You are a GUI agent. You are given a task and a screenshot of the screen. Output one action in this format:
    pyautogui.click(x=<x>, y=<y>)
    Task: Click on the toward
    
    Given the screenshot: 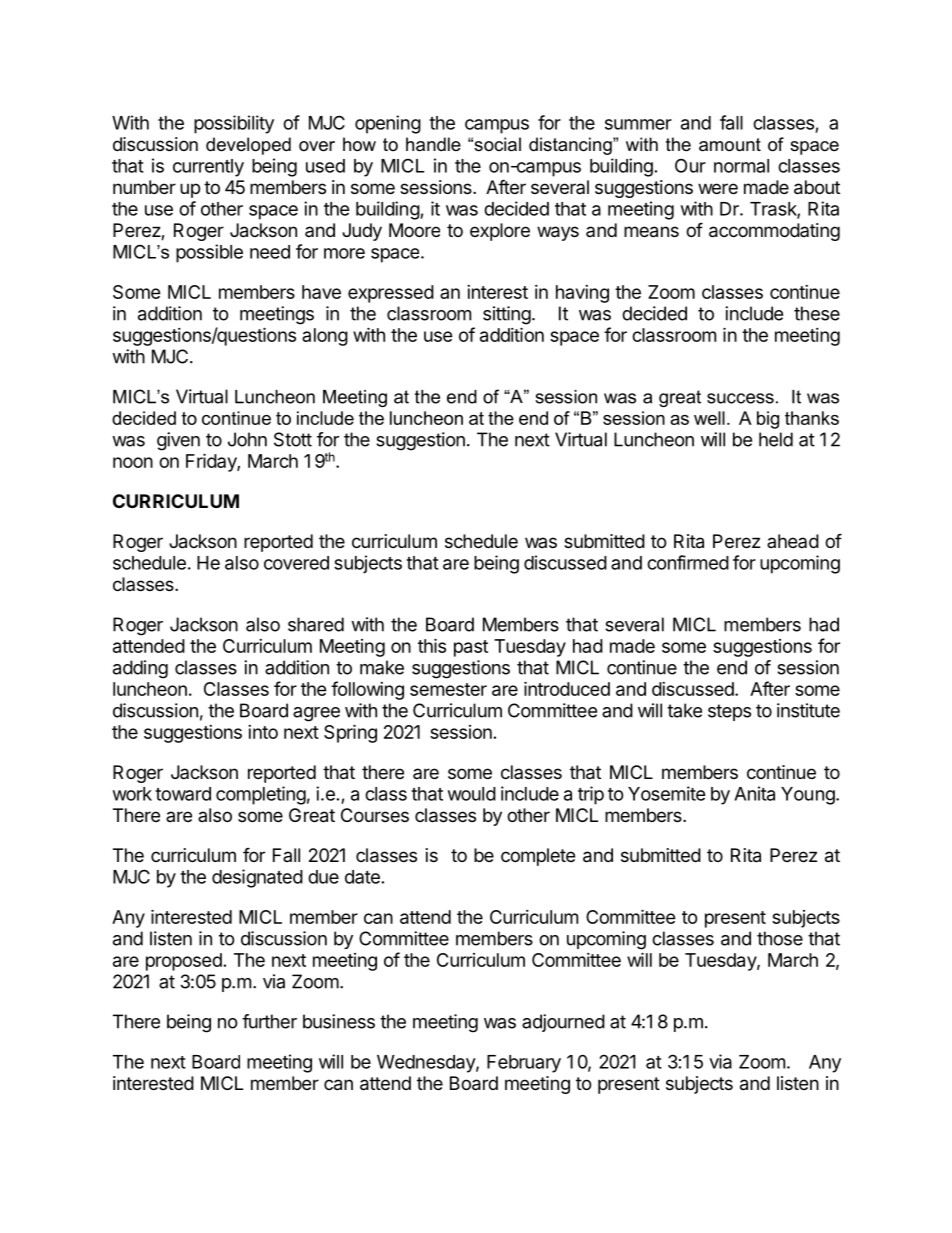 What is the action you would take?
    pyautogui.click(x=183, y=794)
